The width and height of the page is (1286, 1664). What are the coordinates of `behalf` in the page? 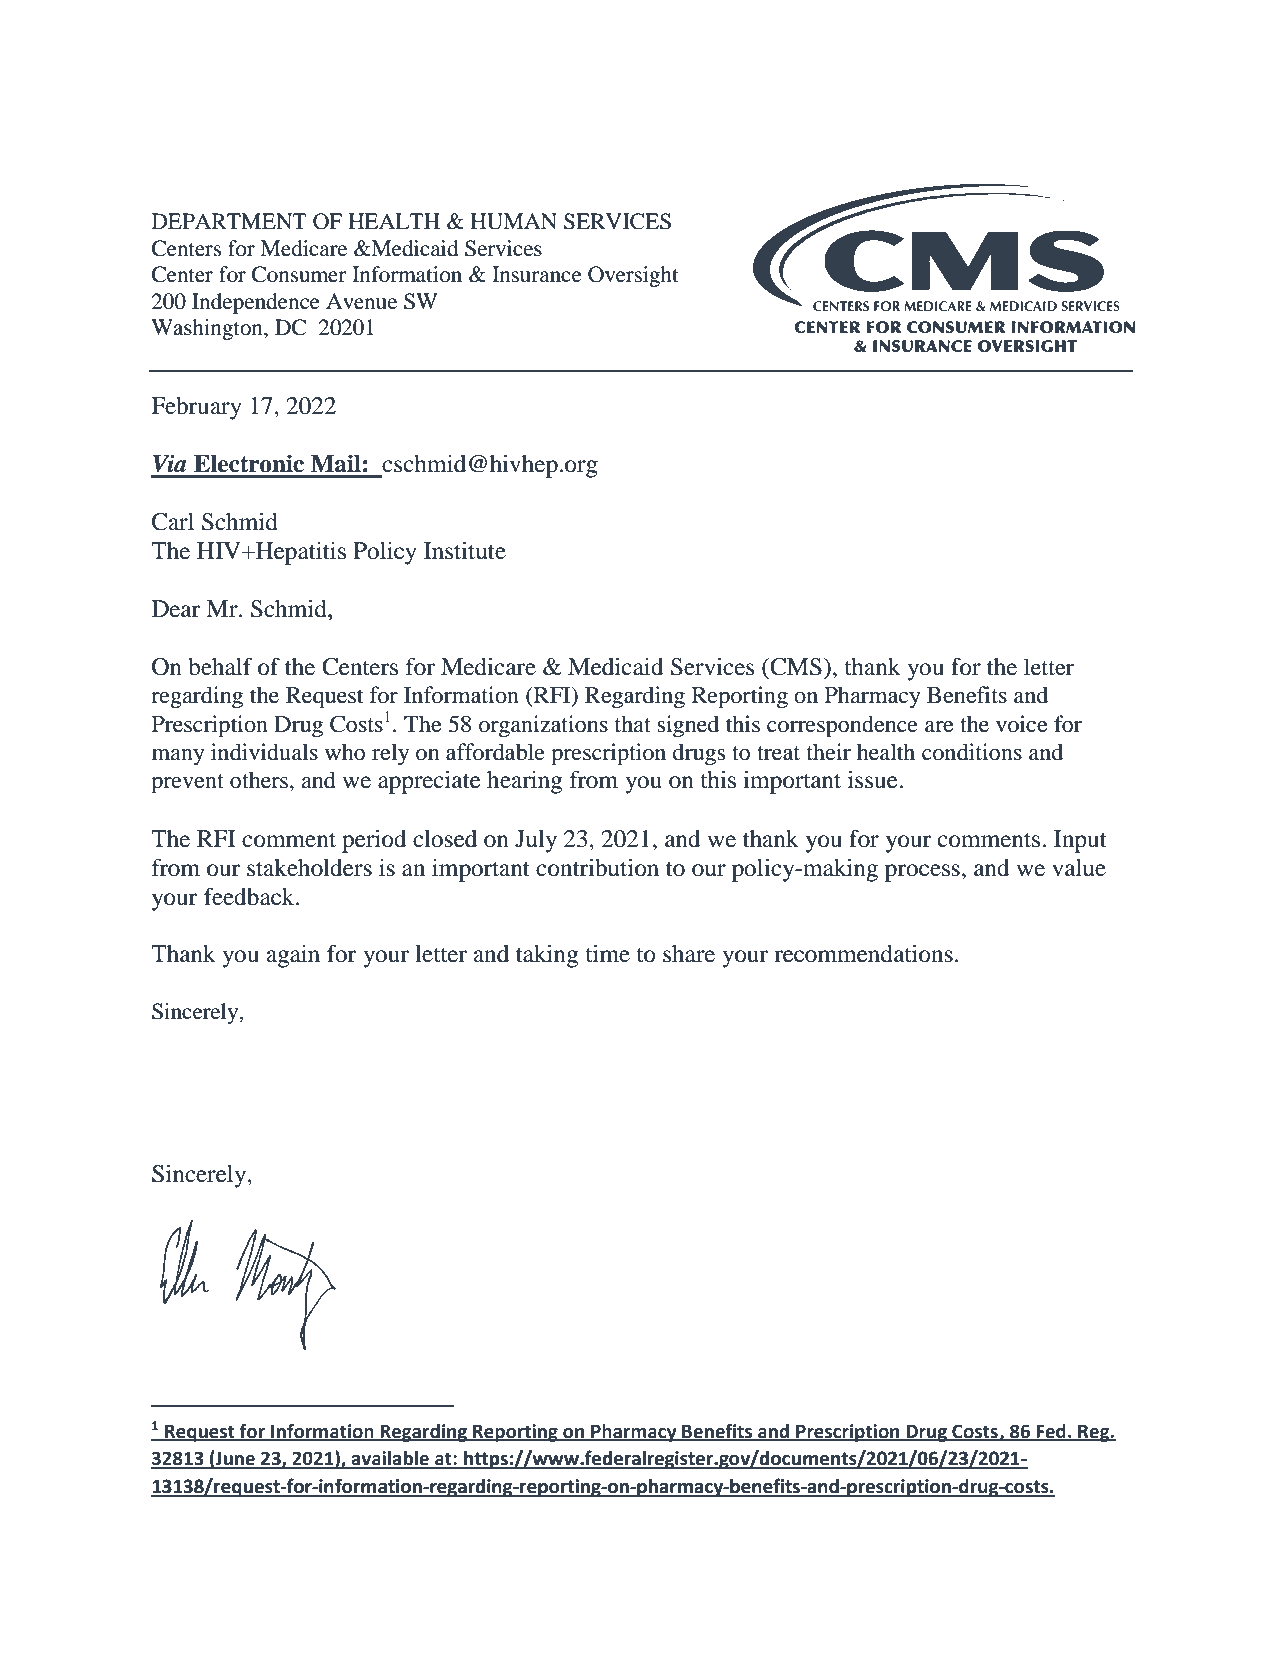 It's located at (220, 666).
